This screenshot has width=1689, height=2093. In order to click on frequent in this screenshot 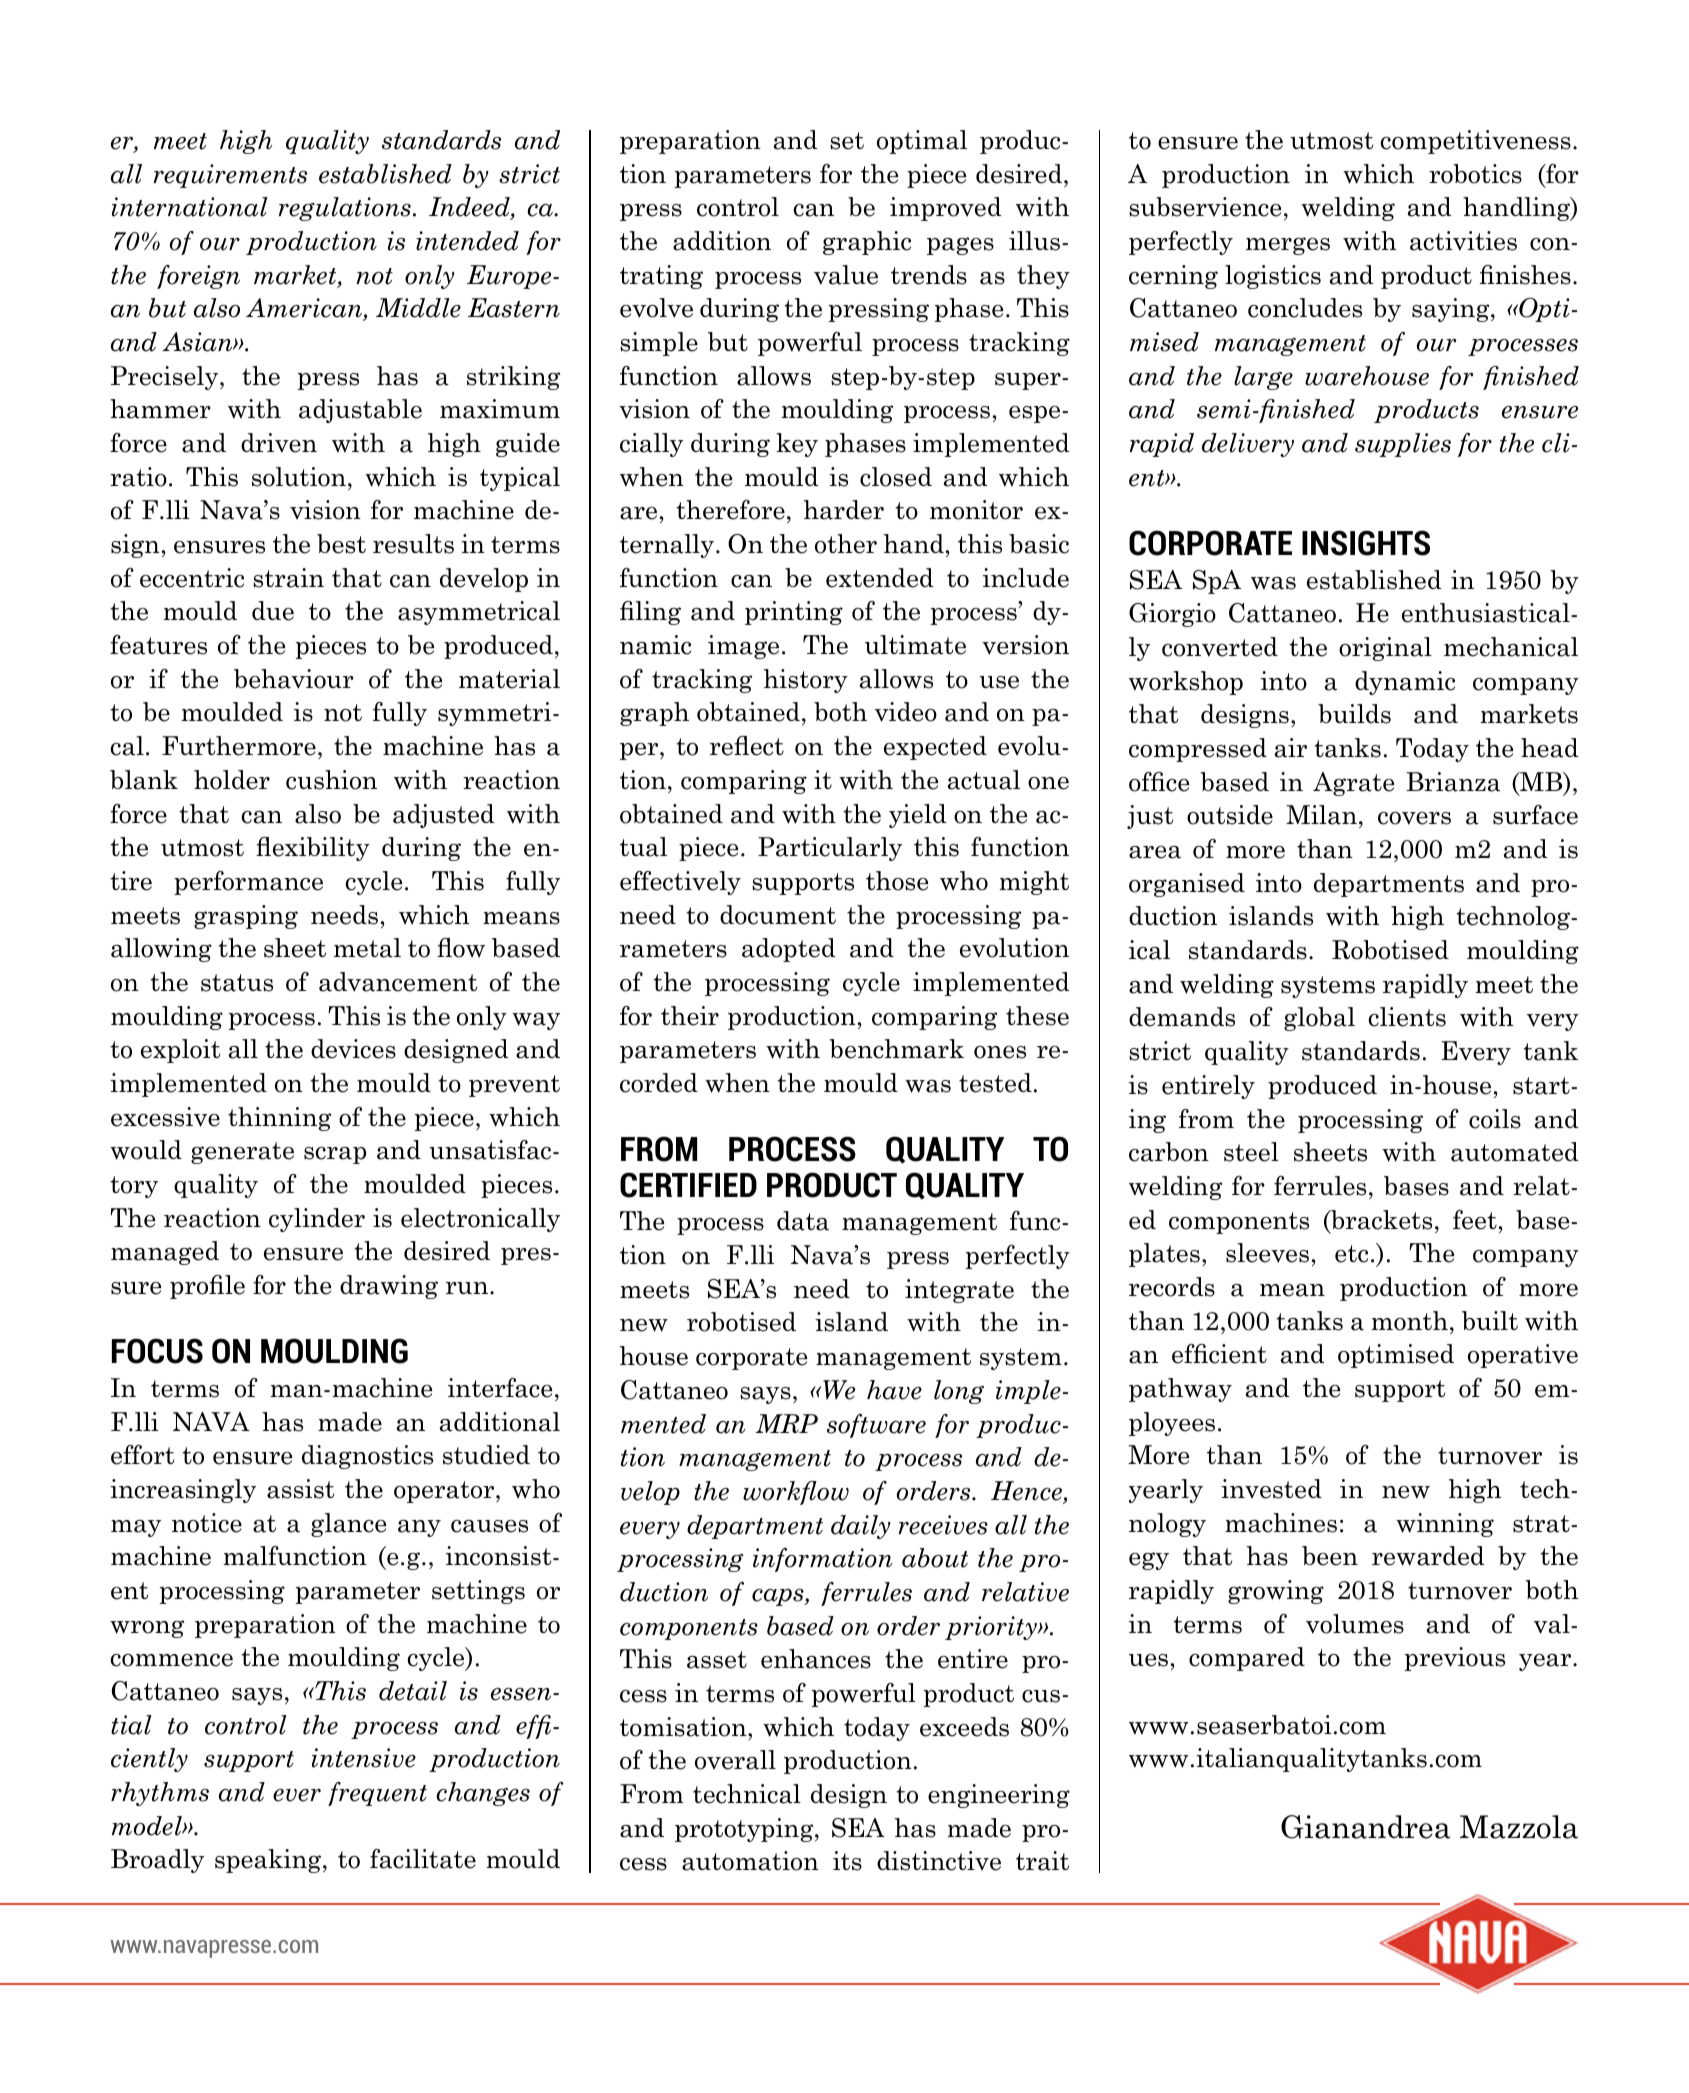, I will do `click(377, 1794)`.
